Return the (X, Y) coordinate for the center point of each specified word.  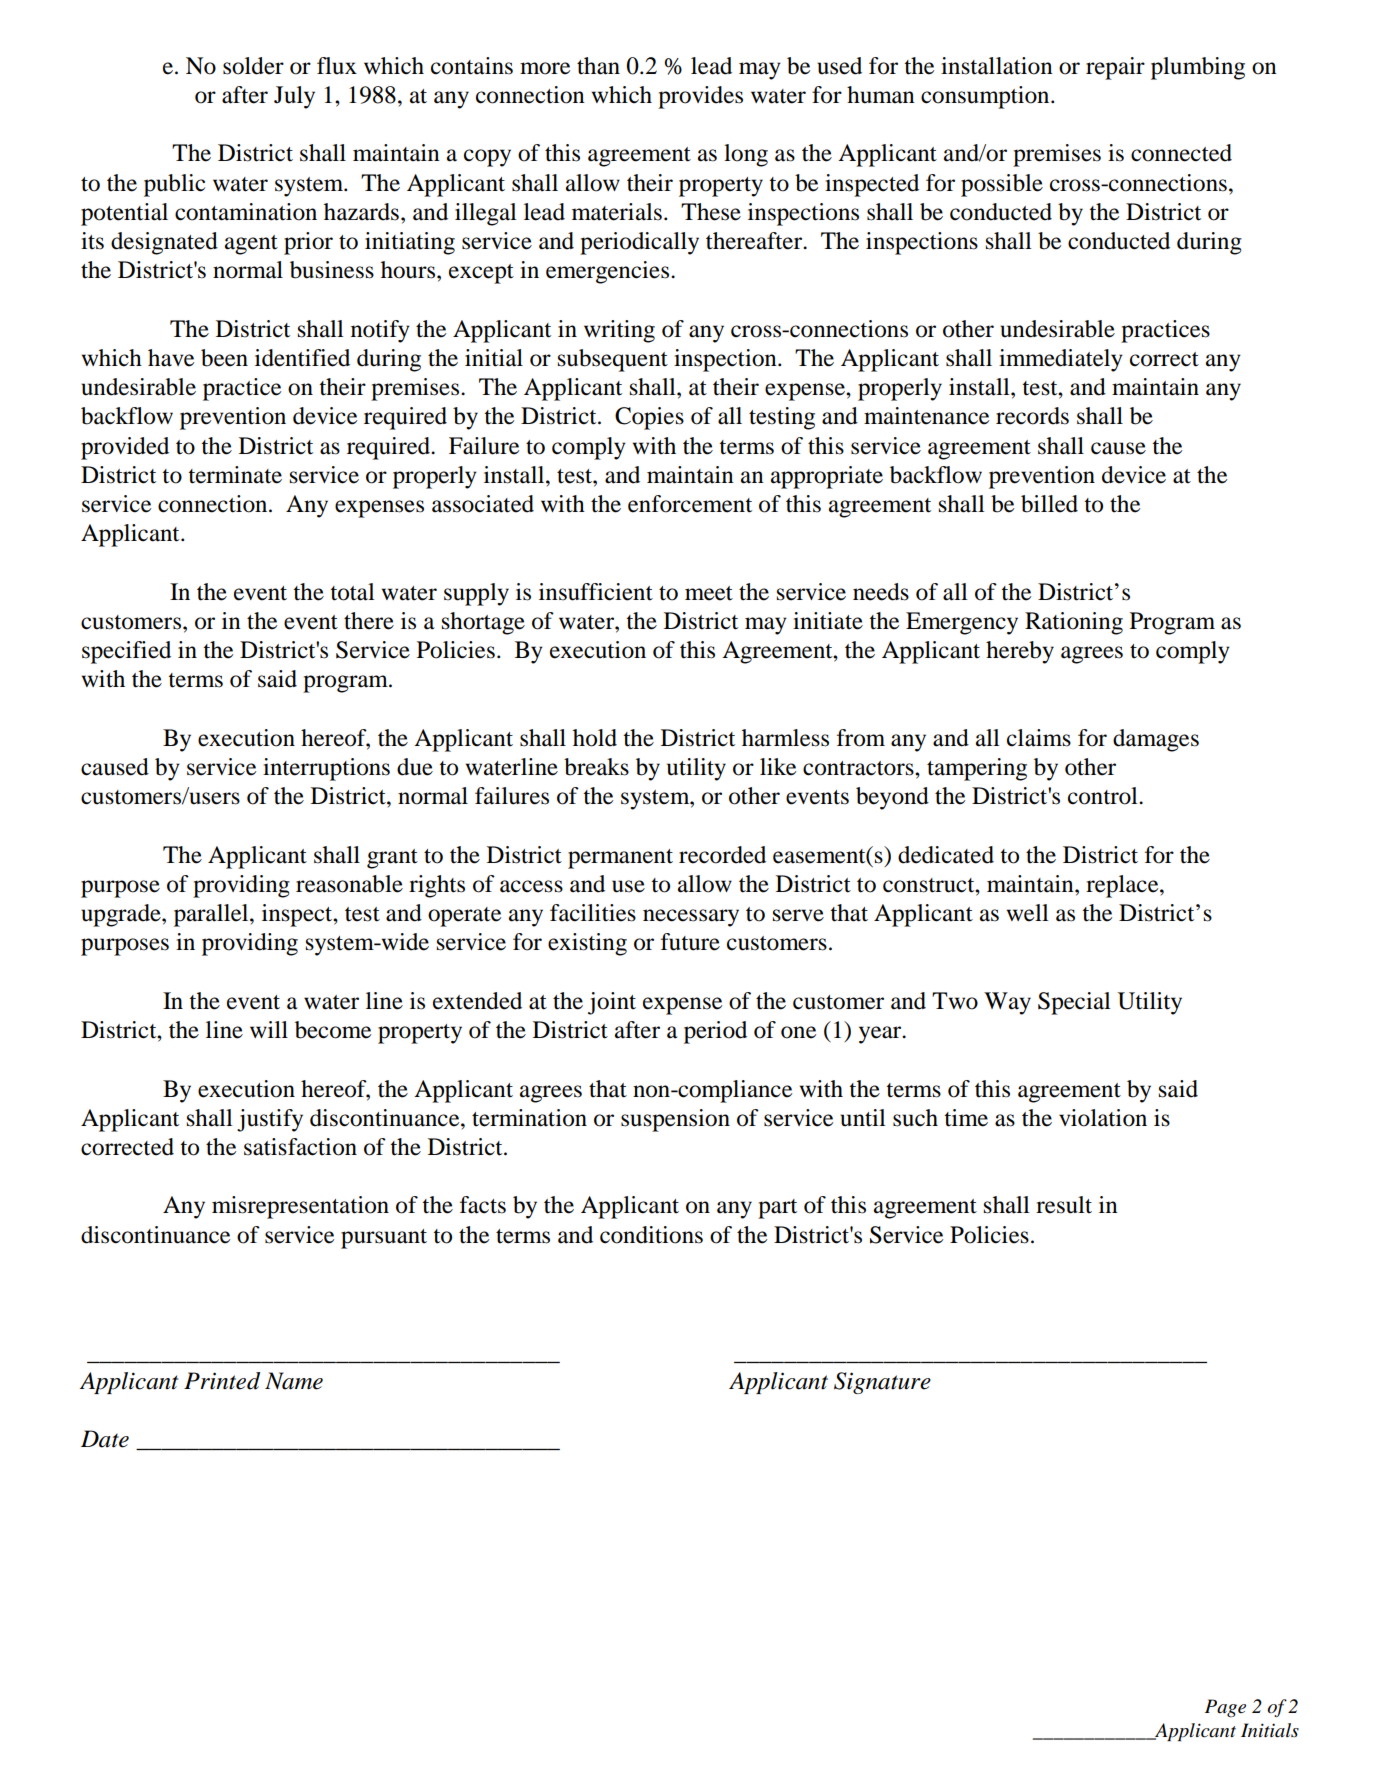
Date (105, 1439)
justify (270, 1120)
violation (1103, 1118)
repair (1115, 68)
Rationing (1074, 623)
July (294, 97)
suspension (675, 1120)
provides (700, 97)
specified (126, 652)
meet (709, 593)
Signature (882, 1383)
